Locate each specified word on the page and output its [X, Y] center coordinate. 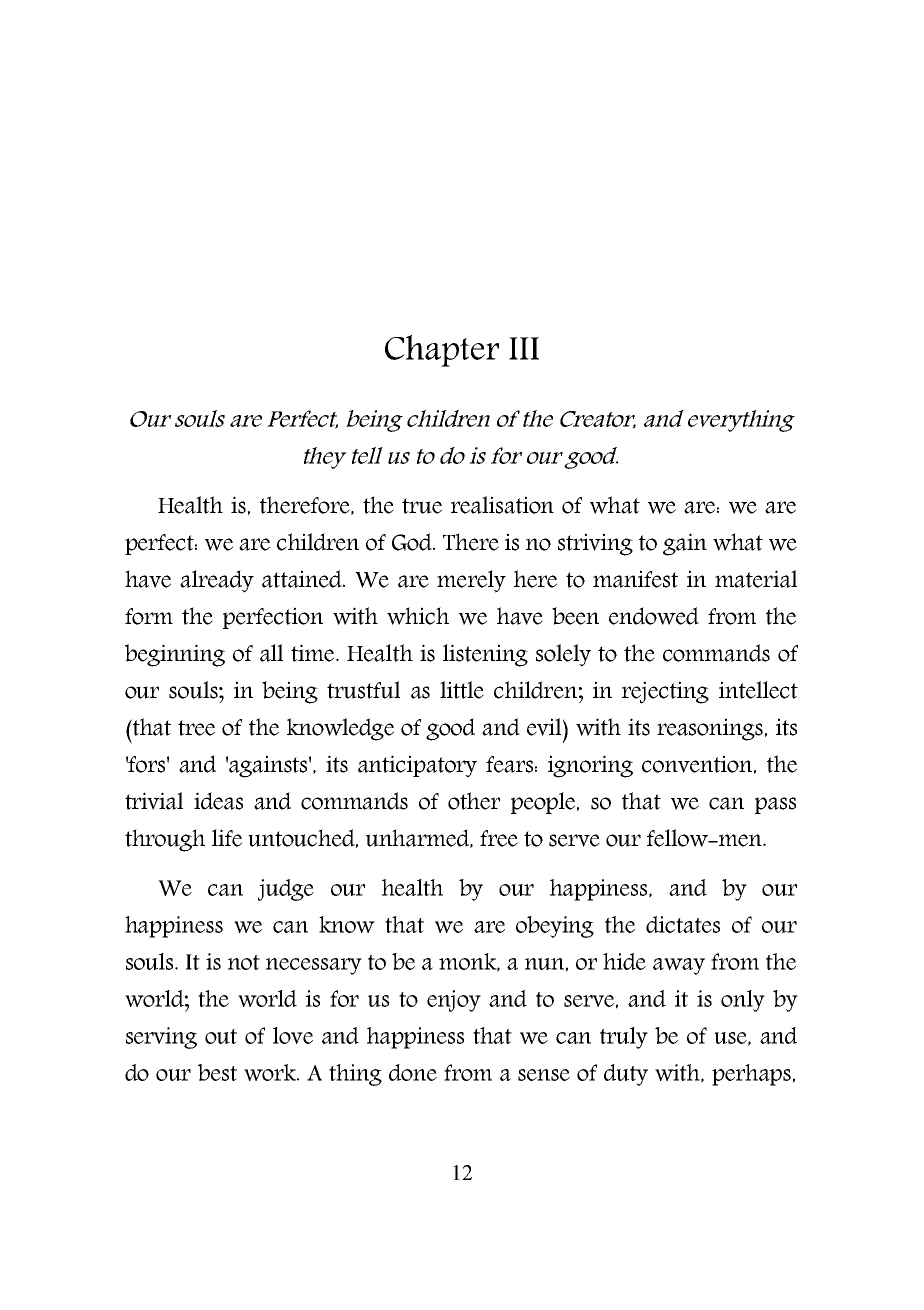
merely [471, 581]
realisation [502, 505]
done [413, 1072]
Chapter [442, 351]
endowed [654, 616]
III [524, 348]
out [221, 1036]
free [499, 838]
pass [775, 805]
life [227, 838]
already [217, 581]
